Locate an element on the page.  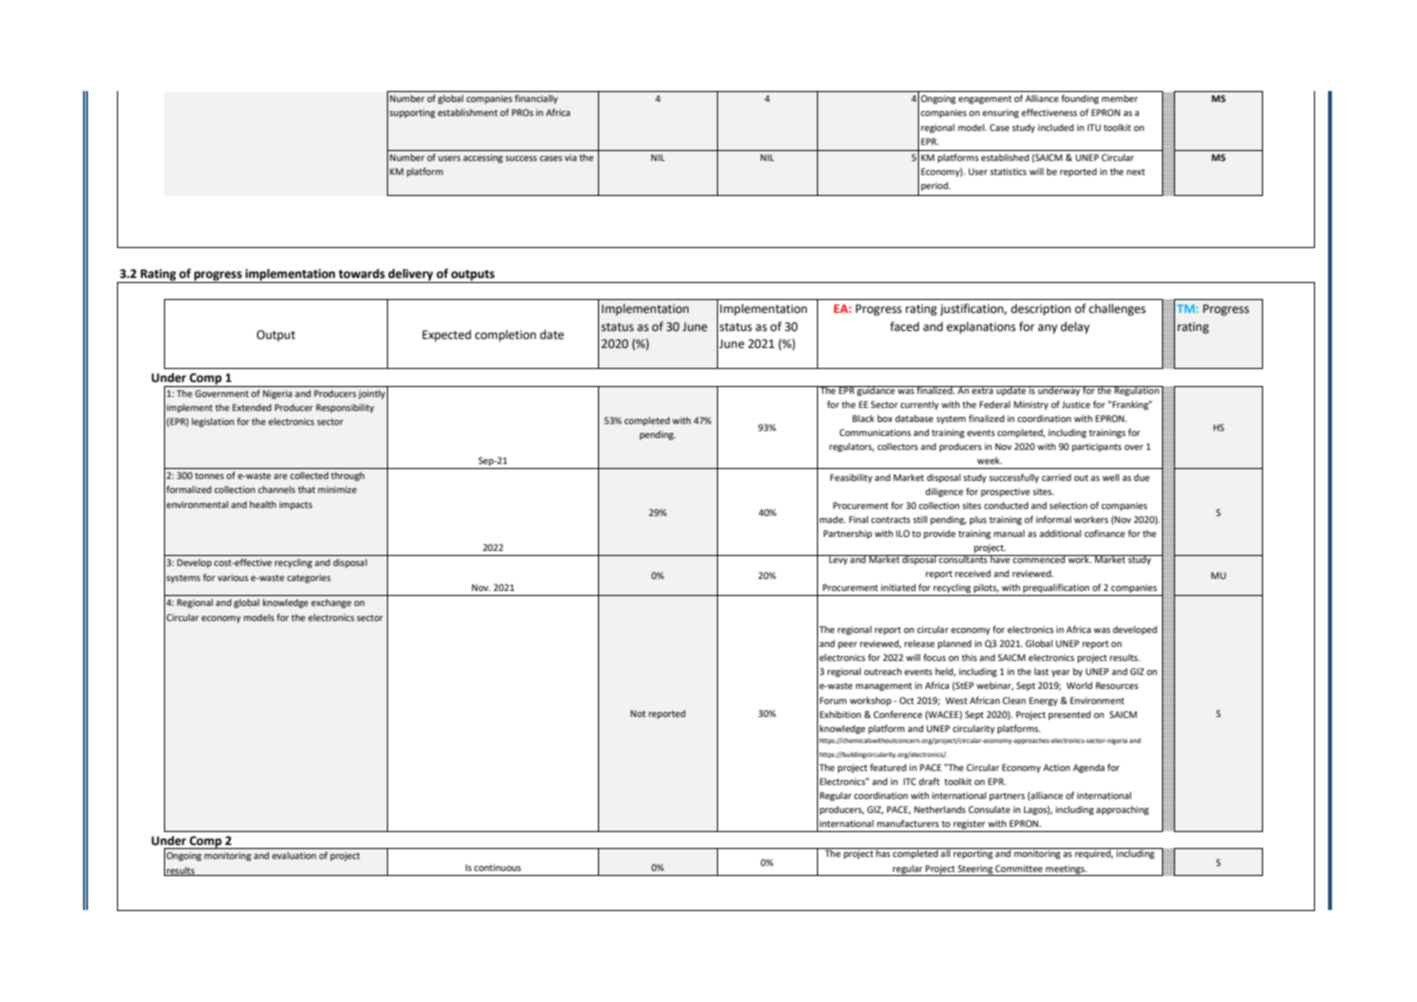
supporting is located at coordinates (412, 113).
